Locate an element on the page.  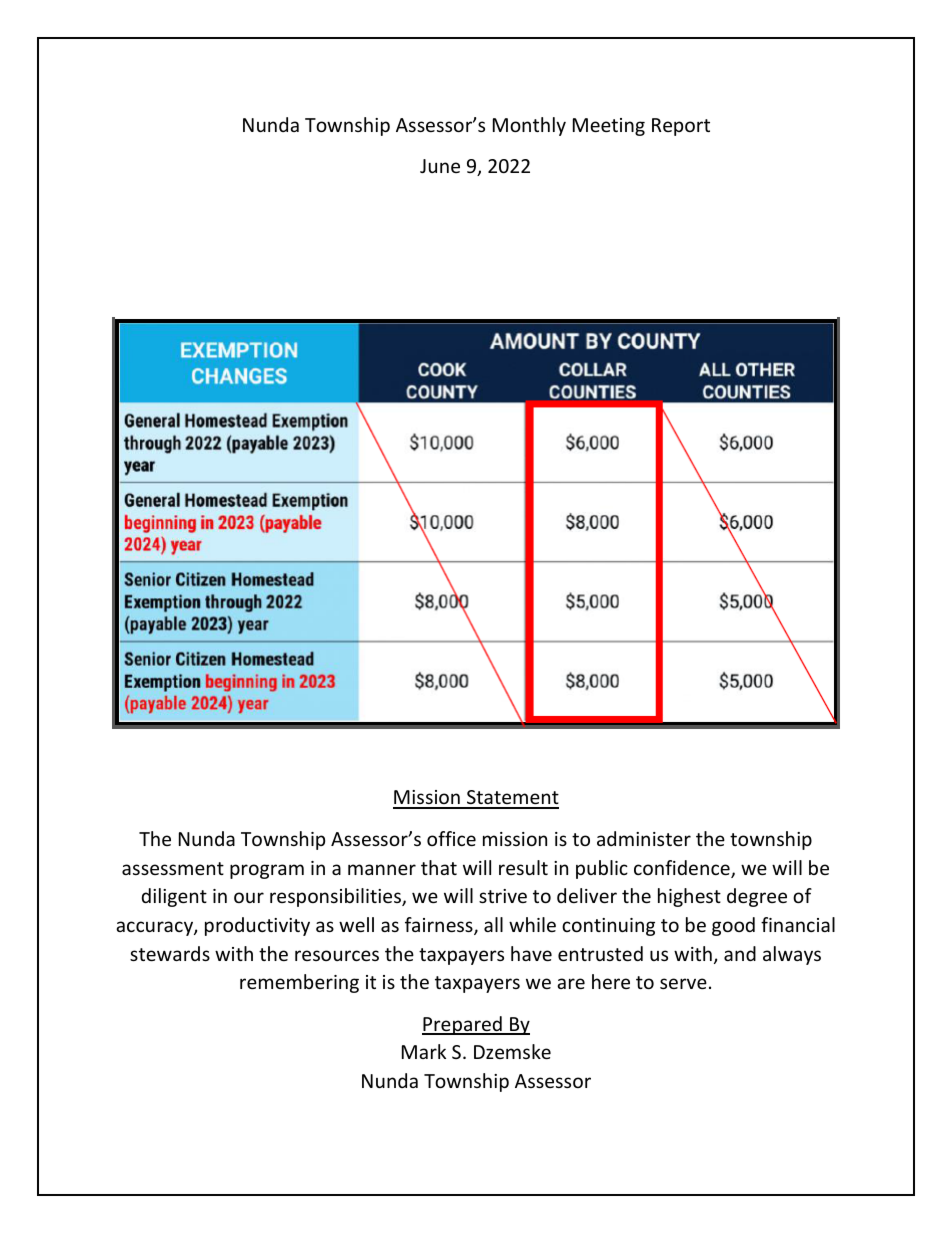
remembering is located at coordinates (299, 983).
